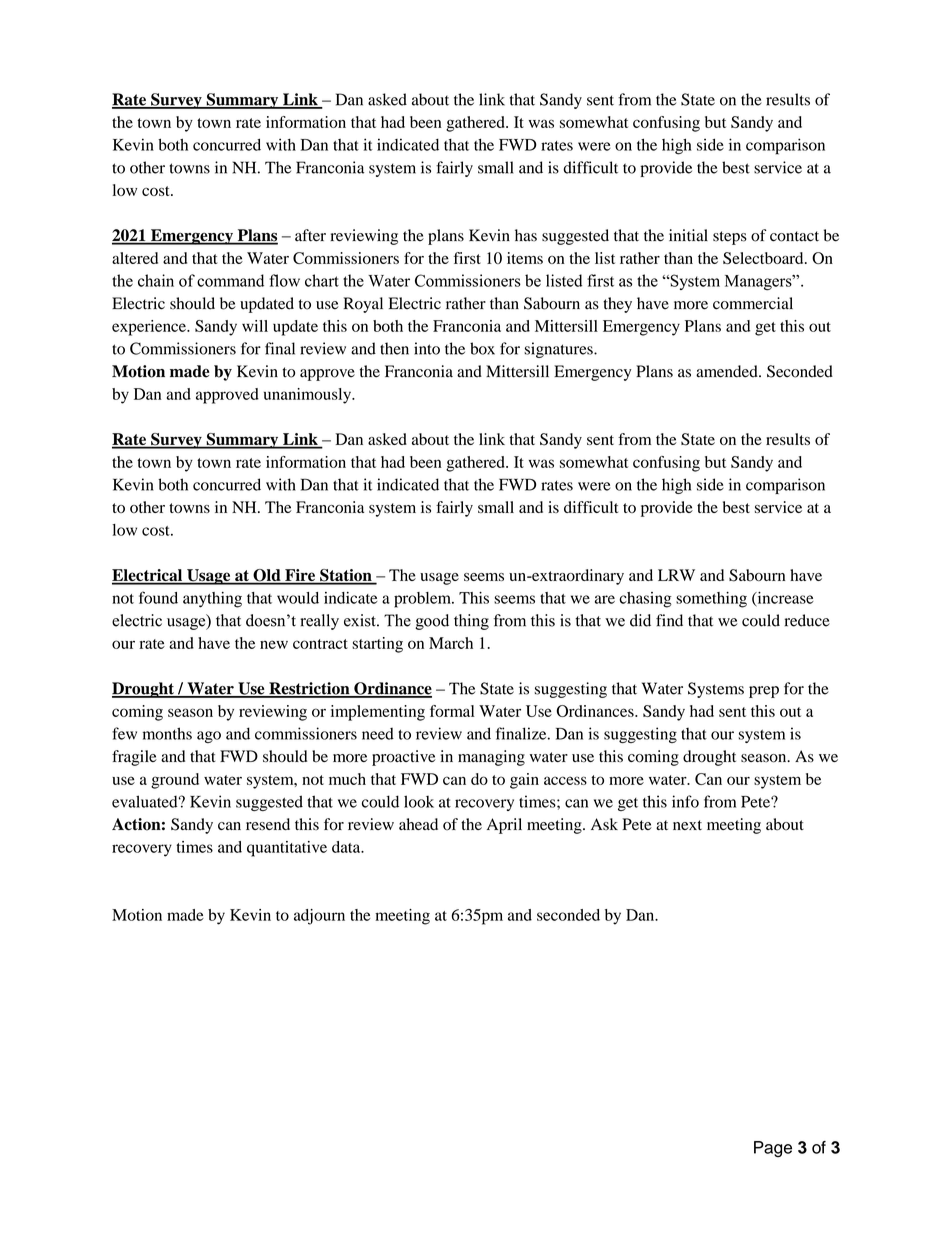 The image size is (952, 1233). I want to click on resend, so click(268, 824).
